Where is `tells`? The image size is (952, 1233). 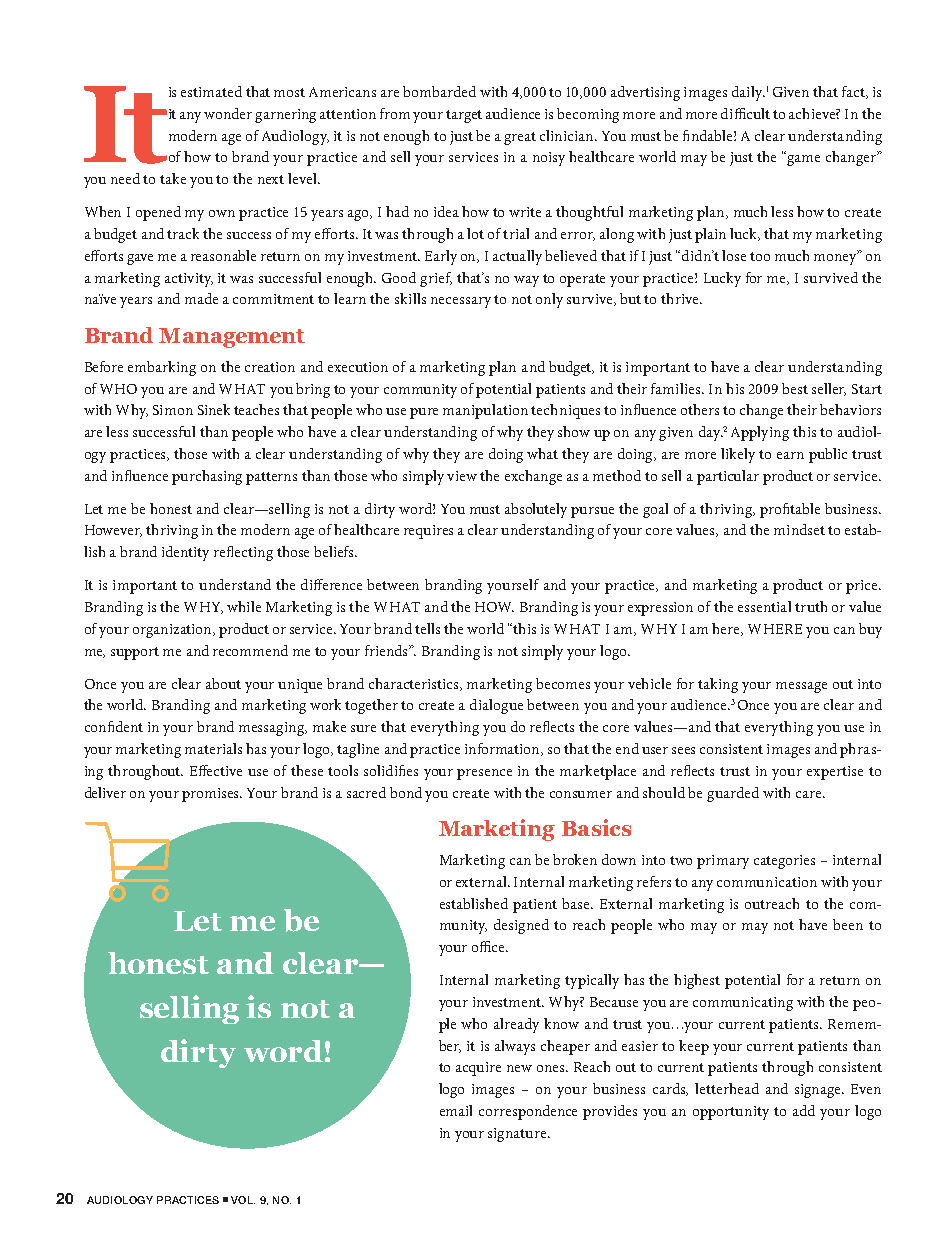
tells is located at coordinates (427, 628).
